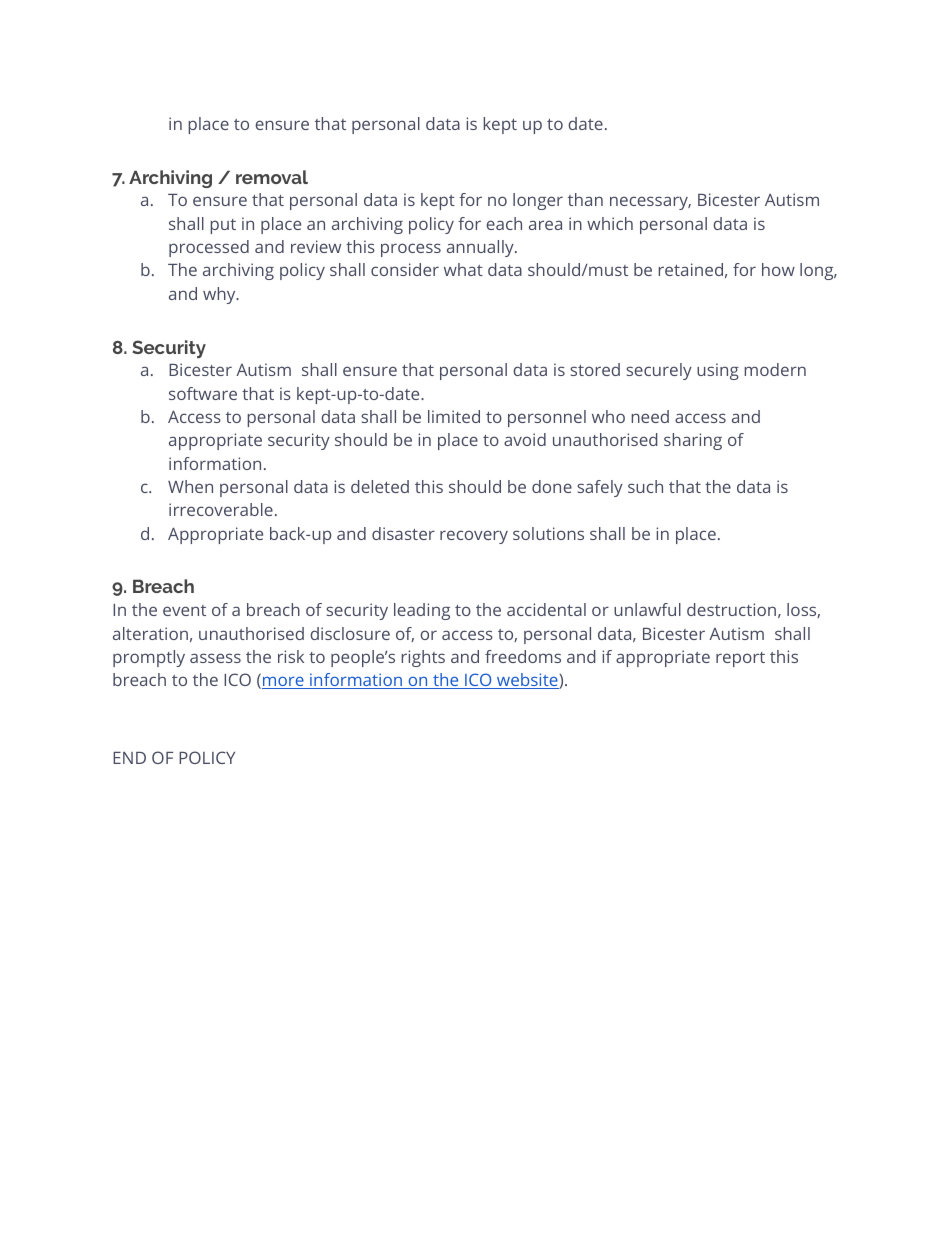  I want to click on software, so click(203, 393).
